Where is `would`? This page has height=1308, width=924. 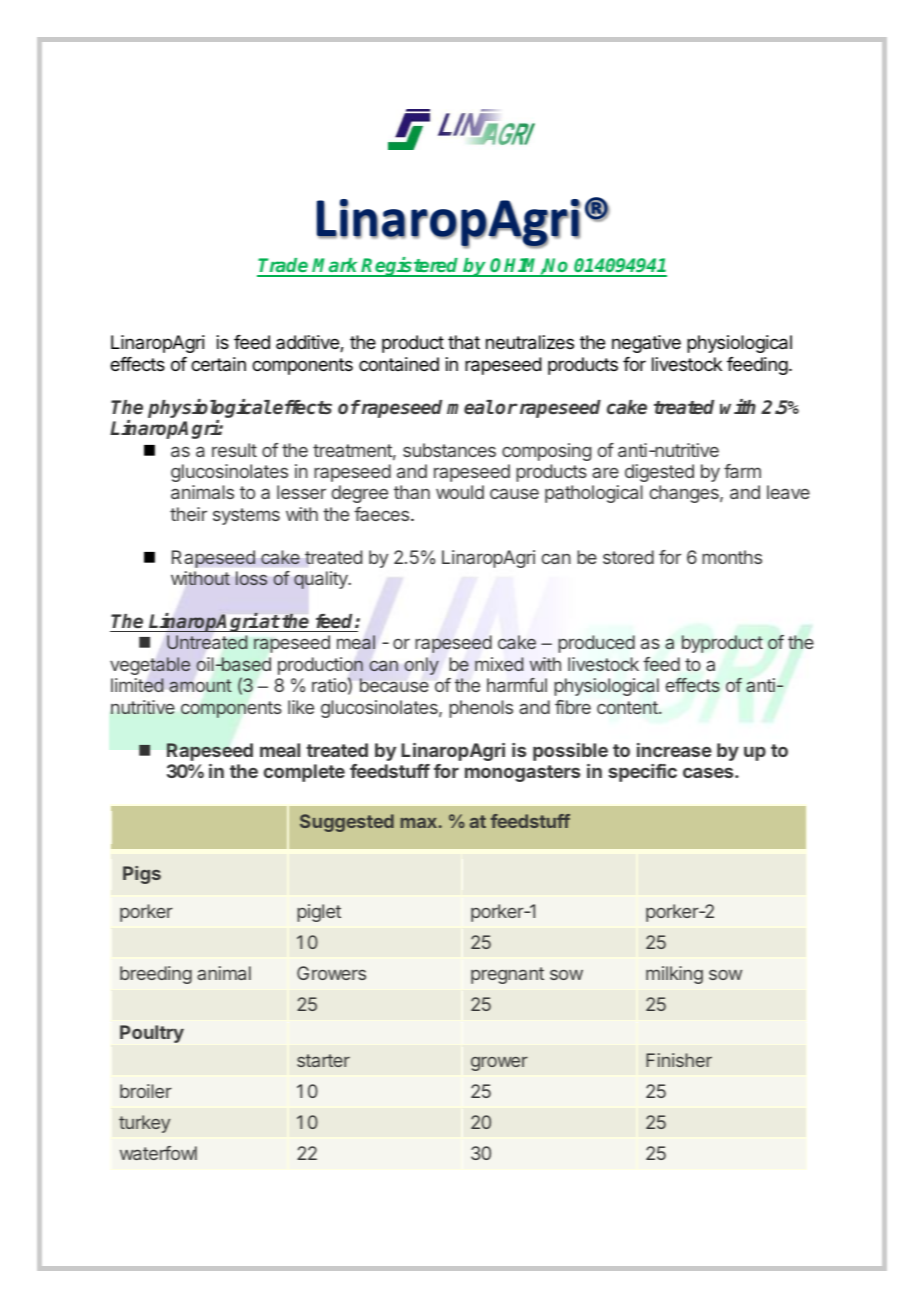
would is located at coordinates (460, 492).
